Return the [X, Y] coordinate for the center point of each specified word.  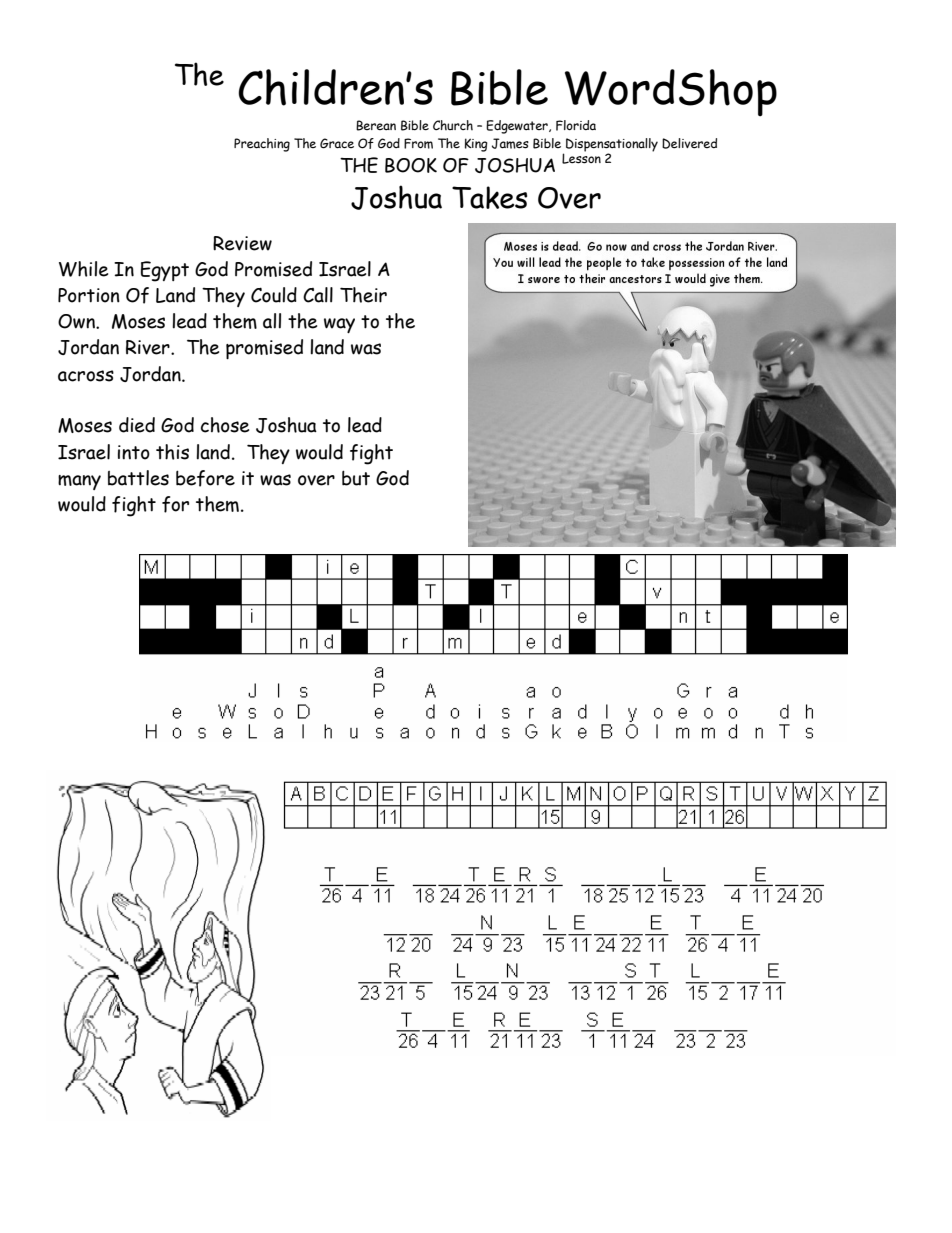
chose [225, 425]
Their [363, 295]
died [137, 425]
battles [138, 478]
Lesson [581, 158]
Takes [489, 197]
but [356, 478]
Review [242, 243]
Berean [376, 125]
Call [318, 295]
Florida [576, 125]
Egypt [165, 271]
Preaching [262, 145]
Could [274, 295]
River [149, 347]
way [339, 325]
